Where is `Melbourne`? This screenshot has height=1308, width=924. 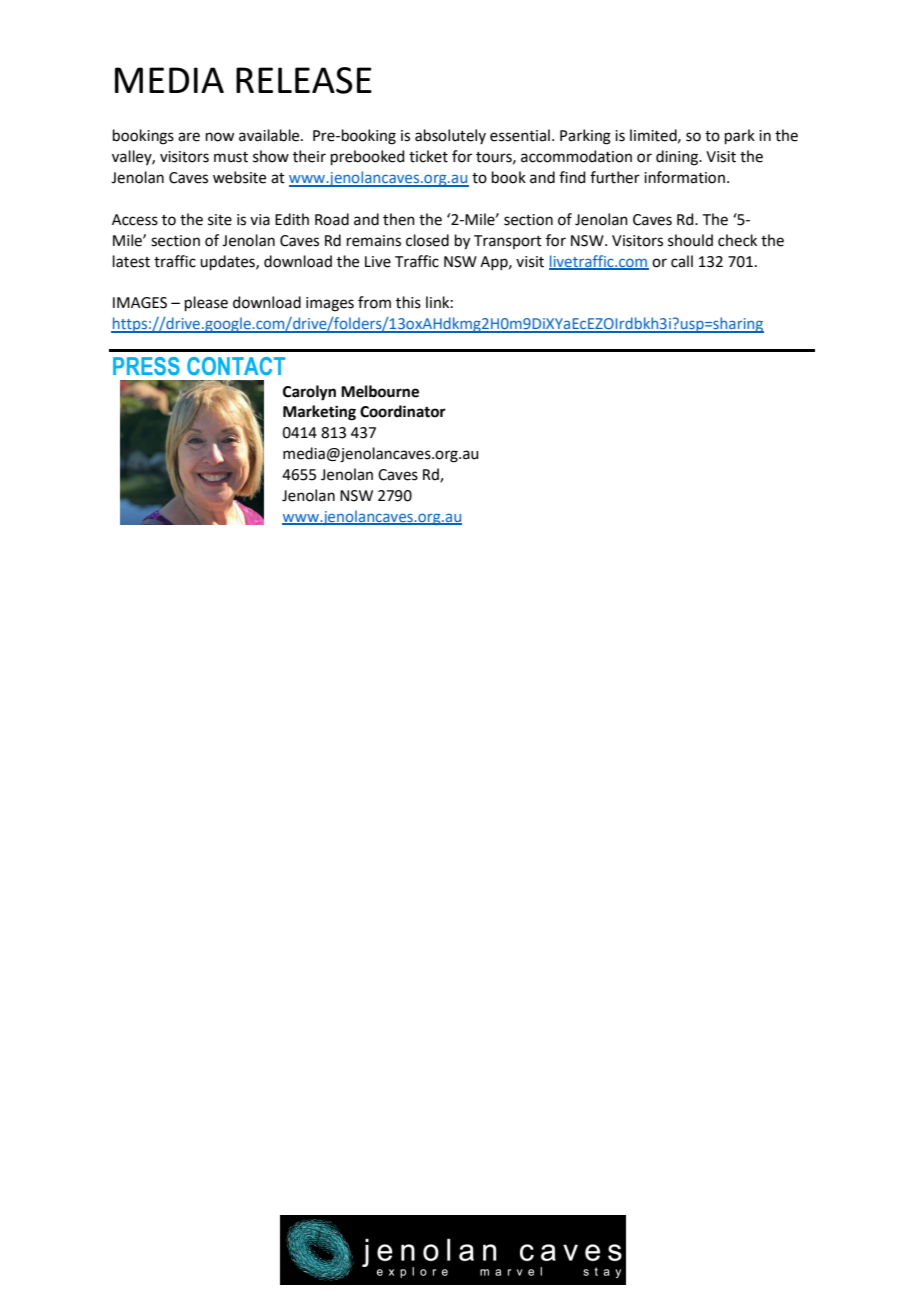
Melbourne is located at coordinates (380, 391).
